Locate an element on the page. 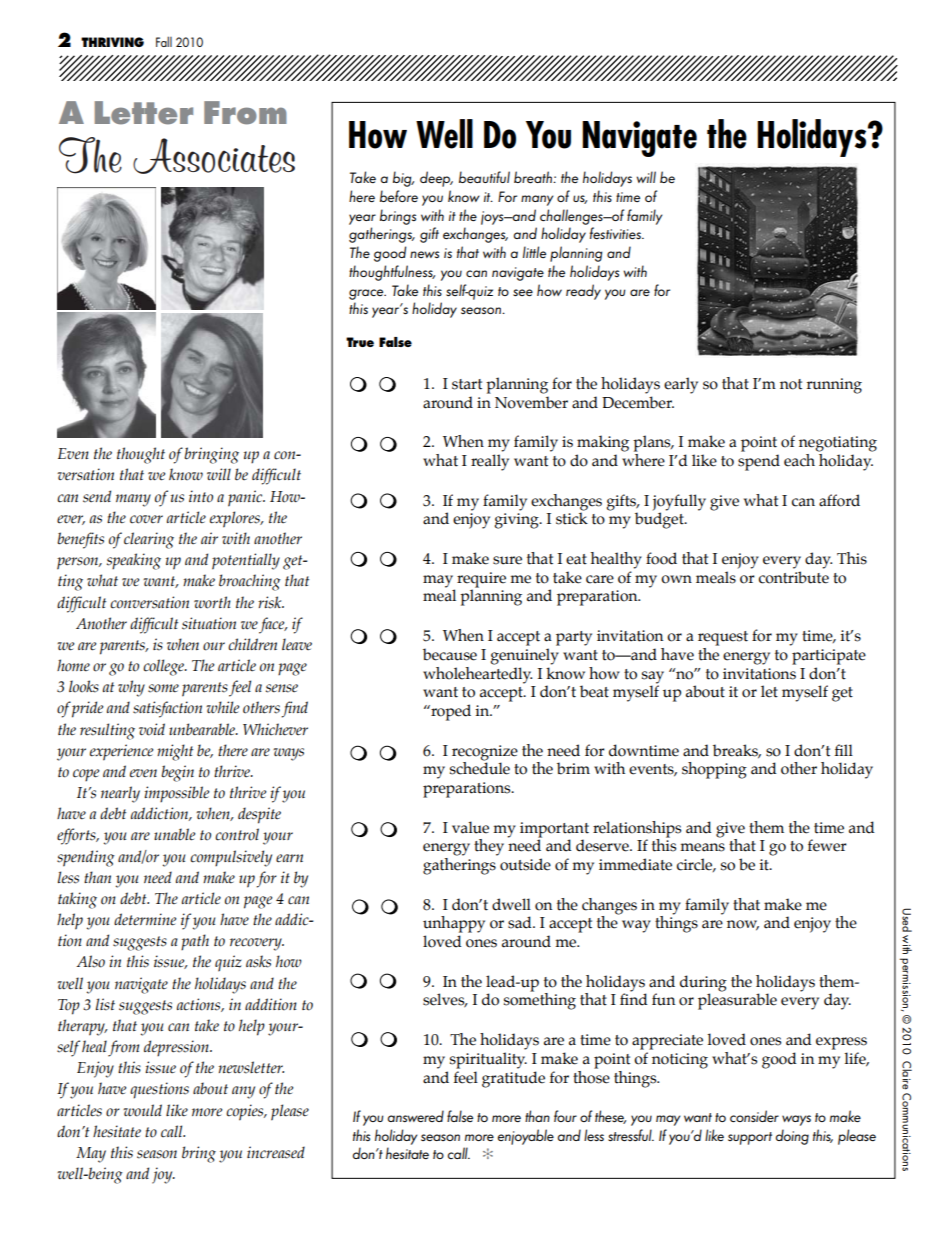 The width and height of the page is (952, 1233). beautiful is located at coordinates (484, 177).
